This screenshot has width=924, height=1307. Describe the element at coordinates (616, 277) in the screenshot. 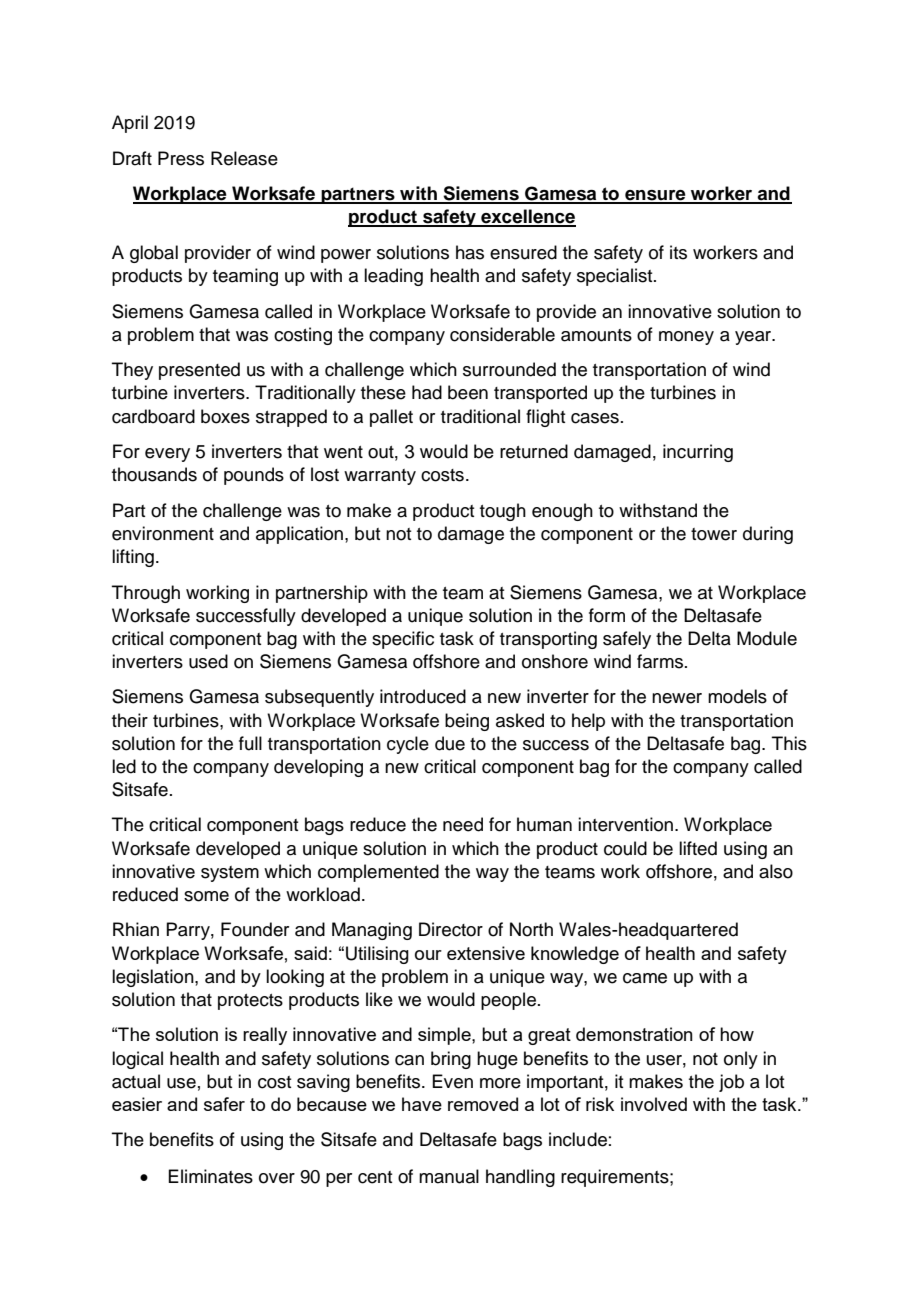

I see `specialist` at that location.
